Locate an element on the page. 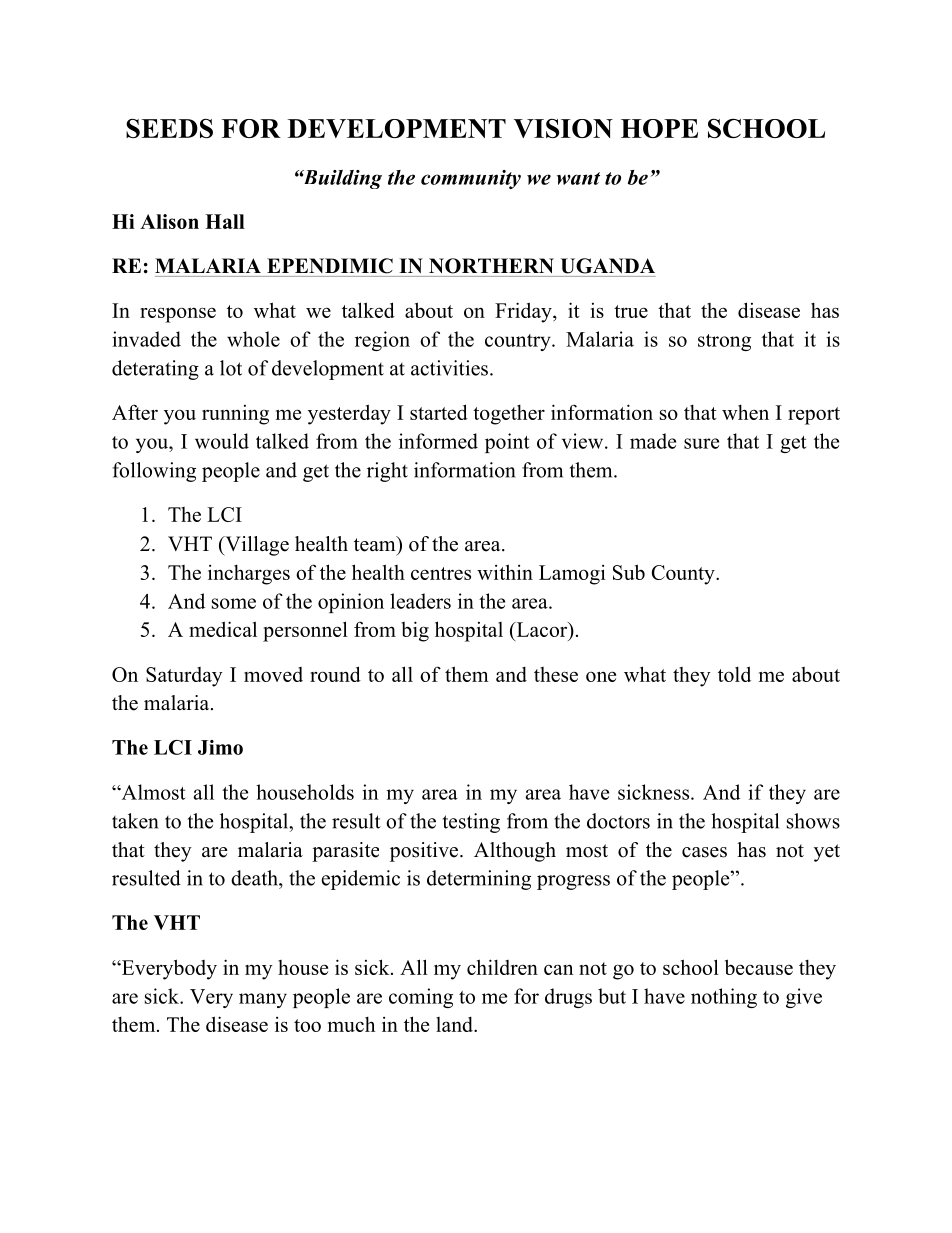 The image size is (952, 1233). HOPE is located at coordinates (659, 128).
